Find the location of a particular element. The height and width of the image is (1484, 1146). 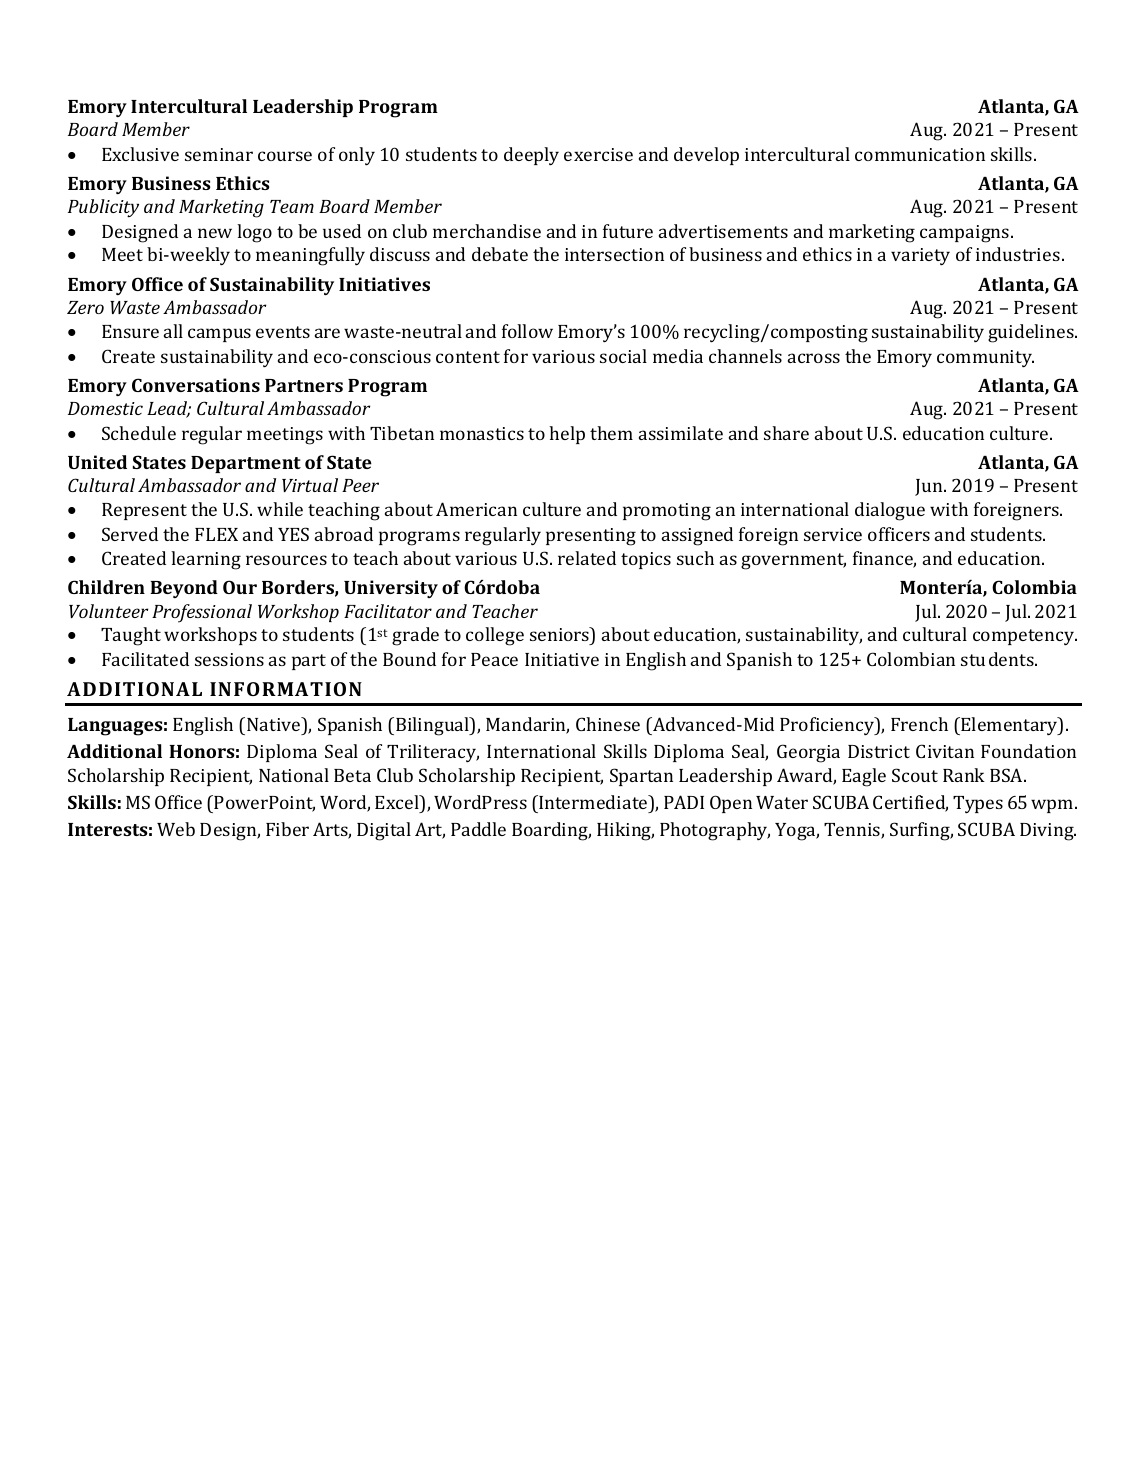

Web is located at coordinates (176, 829).
